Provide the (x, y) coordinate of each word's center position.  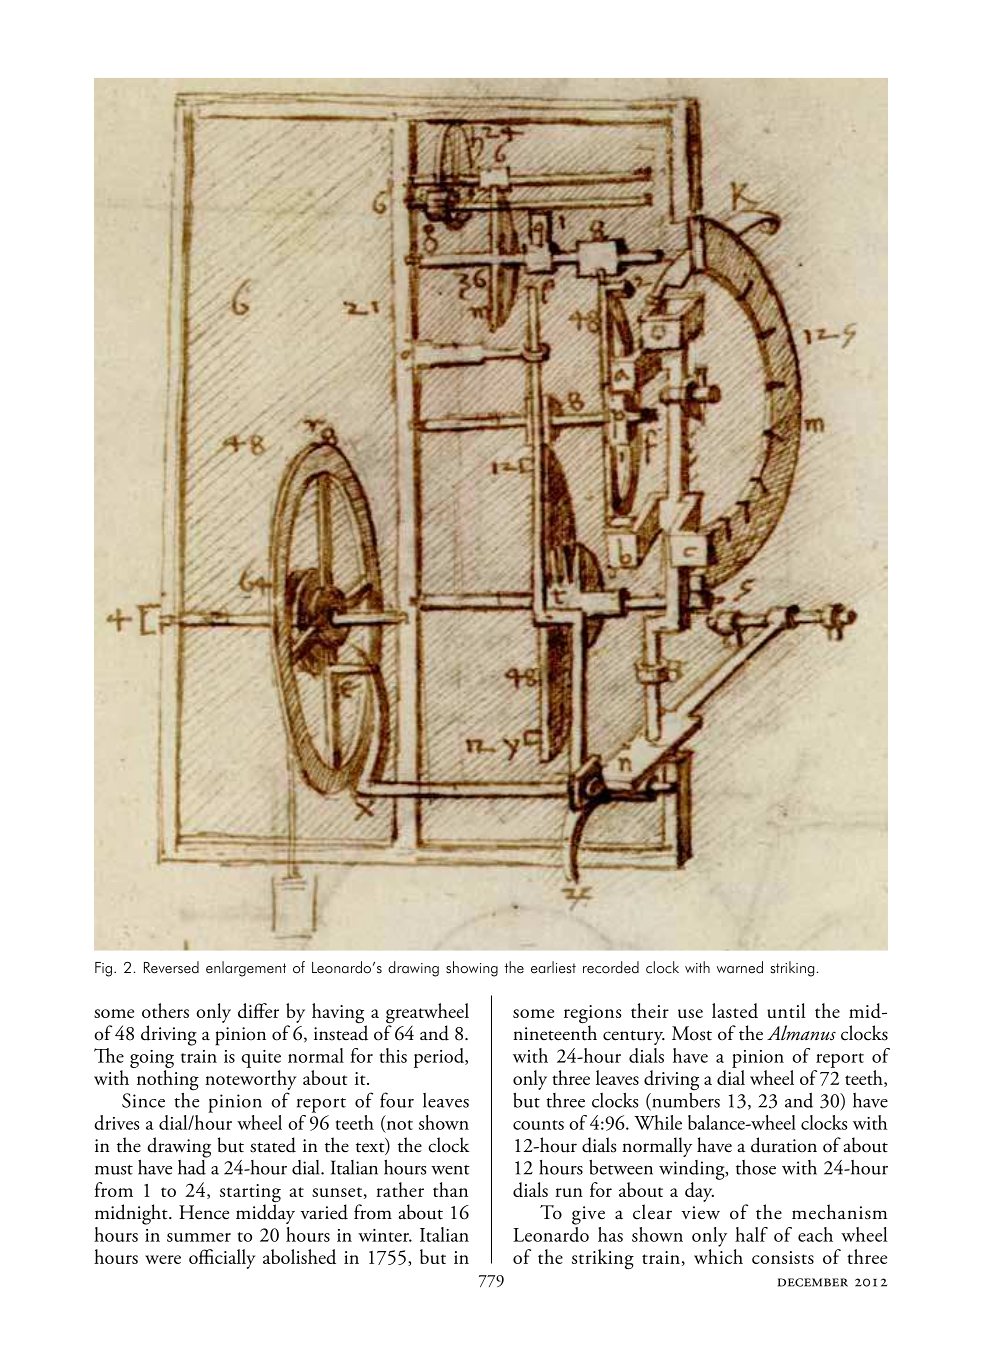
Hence (204, 1212)
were (163, 1259)
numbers (685, 1101)
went (450, 1170)
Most (692, 1033)
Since (143, 1100)
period (440, 1058)
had (193, 1166)
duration (784, 1145)
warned (740, 967)
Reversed (171, 967)
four (397, 1100)
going (152, 1059)
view (701, 1213)
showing (472, 969)
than (450, 1189)
